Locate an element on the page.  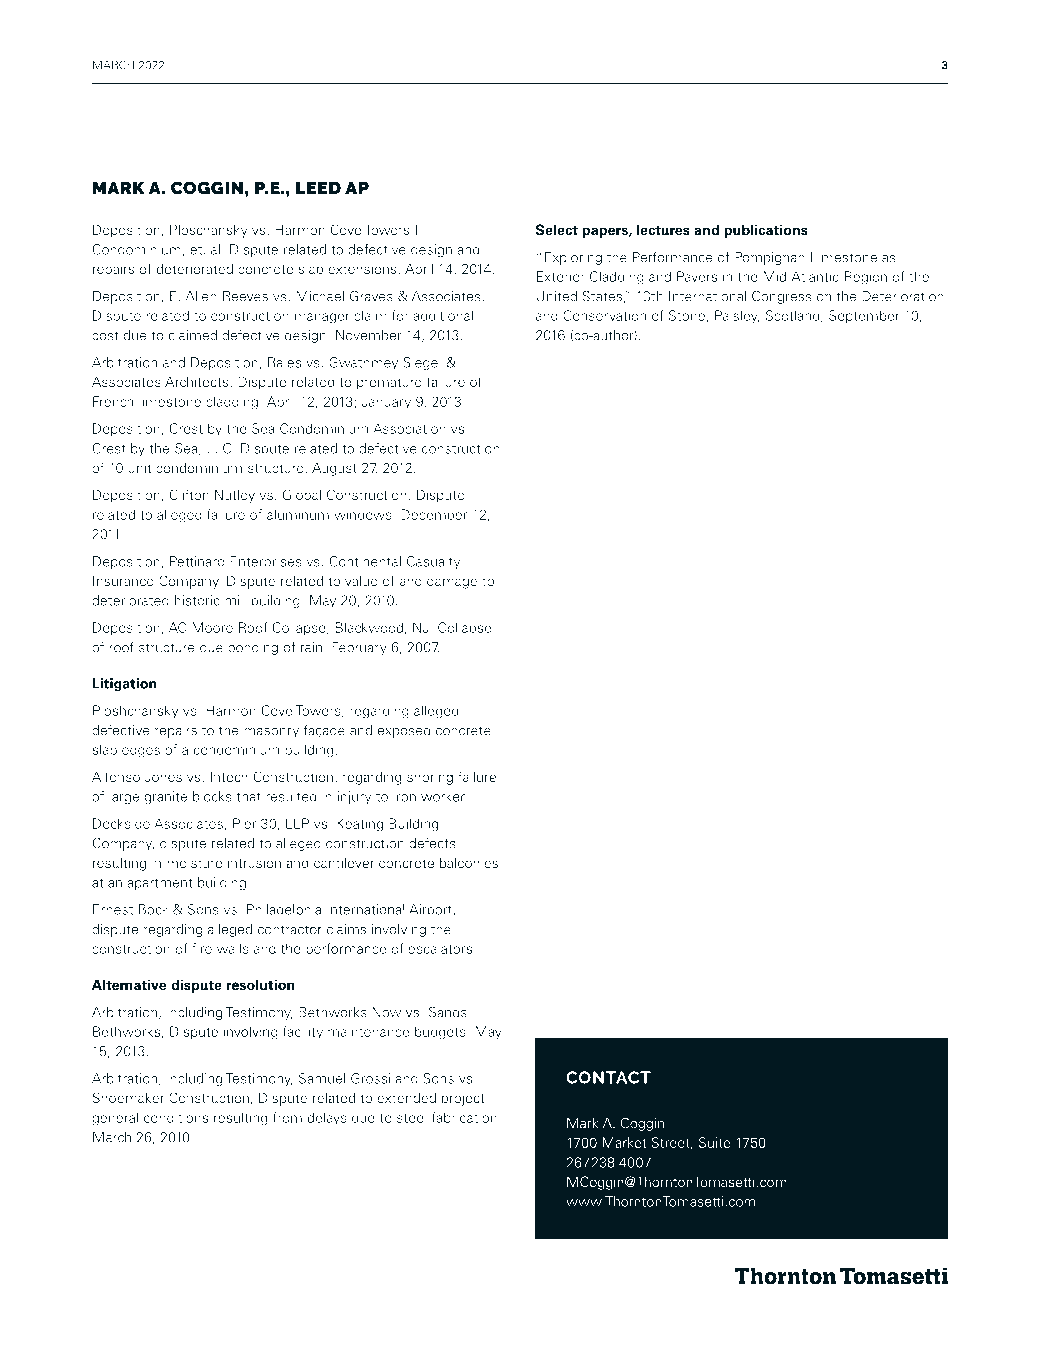
conditions is located at coordinates (176, 1117).
